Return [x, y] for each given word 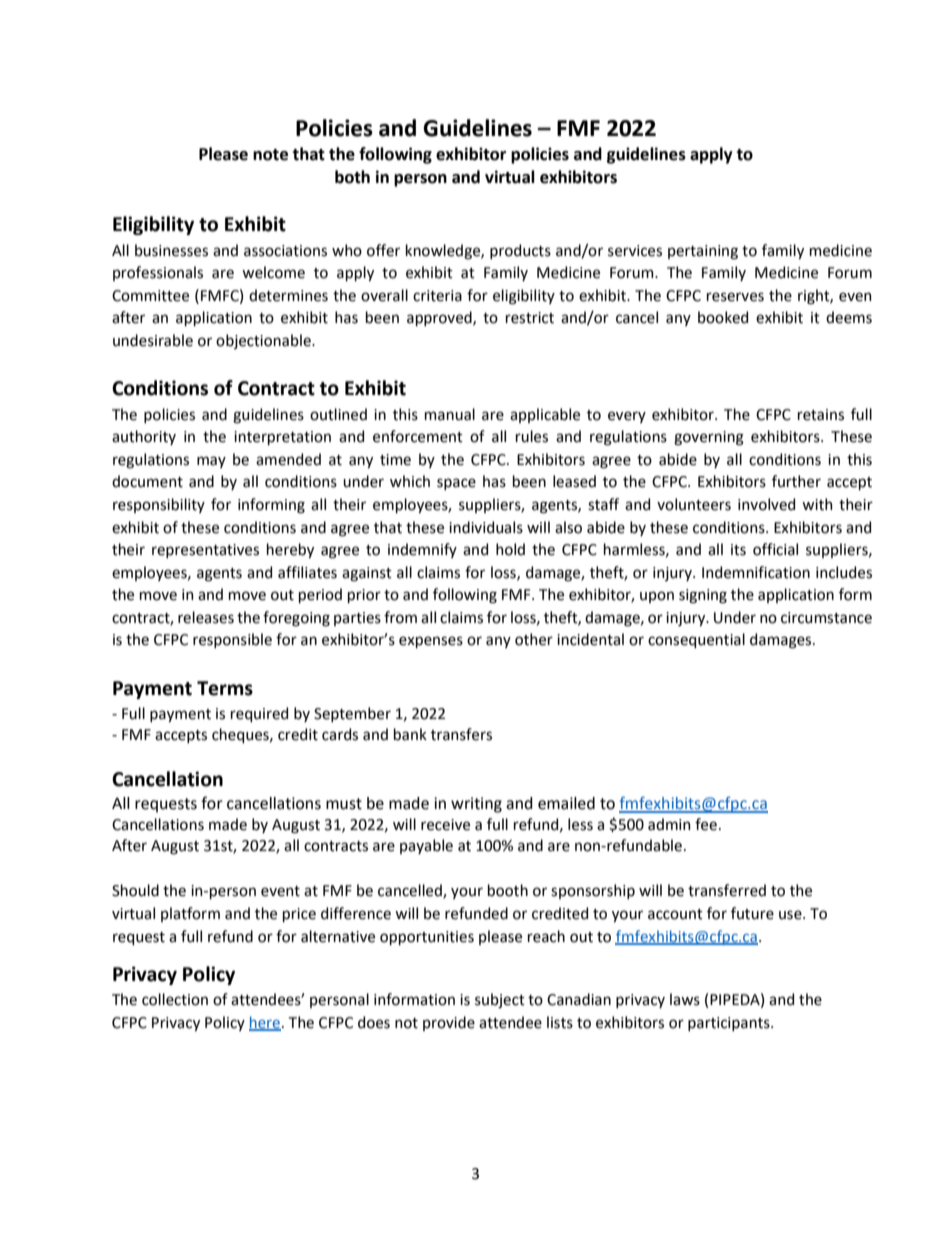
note [270, 155]
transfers [461, 734]
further [796, 481]
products [520, 251]
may [211, 462]
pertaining [703, 252]
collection [175, 999]
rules [532, 436]
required [259, 714]
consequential [696, 640]
